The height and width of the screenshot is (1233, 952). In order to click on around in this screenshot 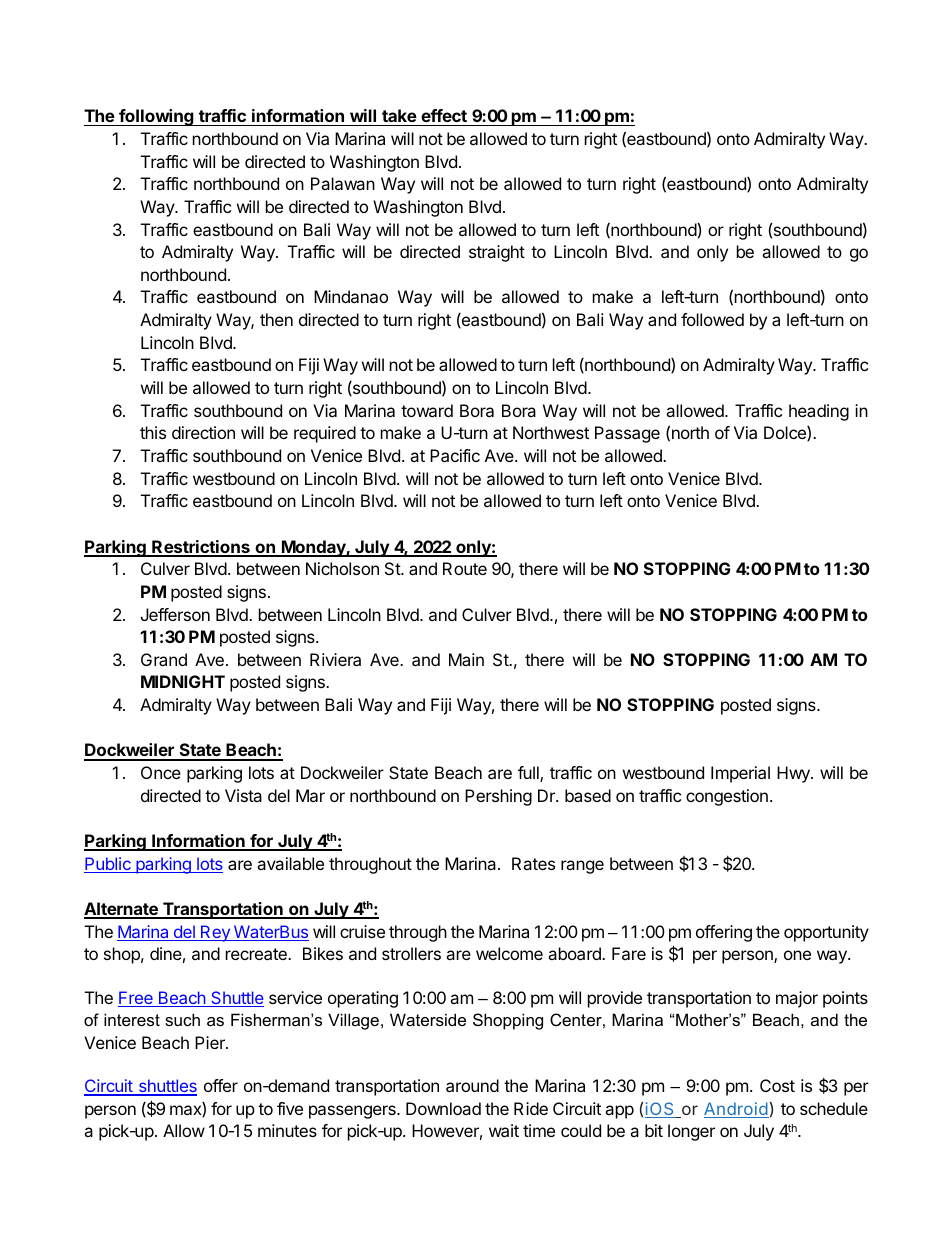, I will do `click(472, 1085)`.
